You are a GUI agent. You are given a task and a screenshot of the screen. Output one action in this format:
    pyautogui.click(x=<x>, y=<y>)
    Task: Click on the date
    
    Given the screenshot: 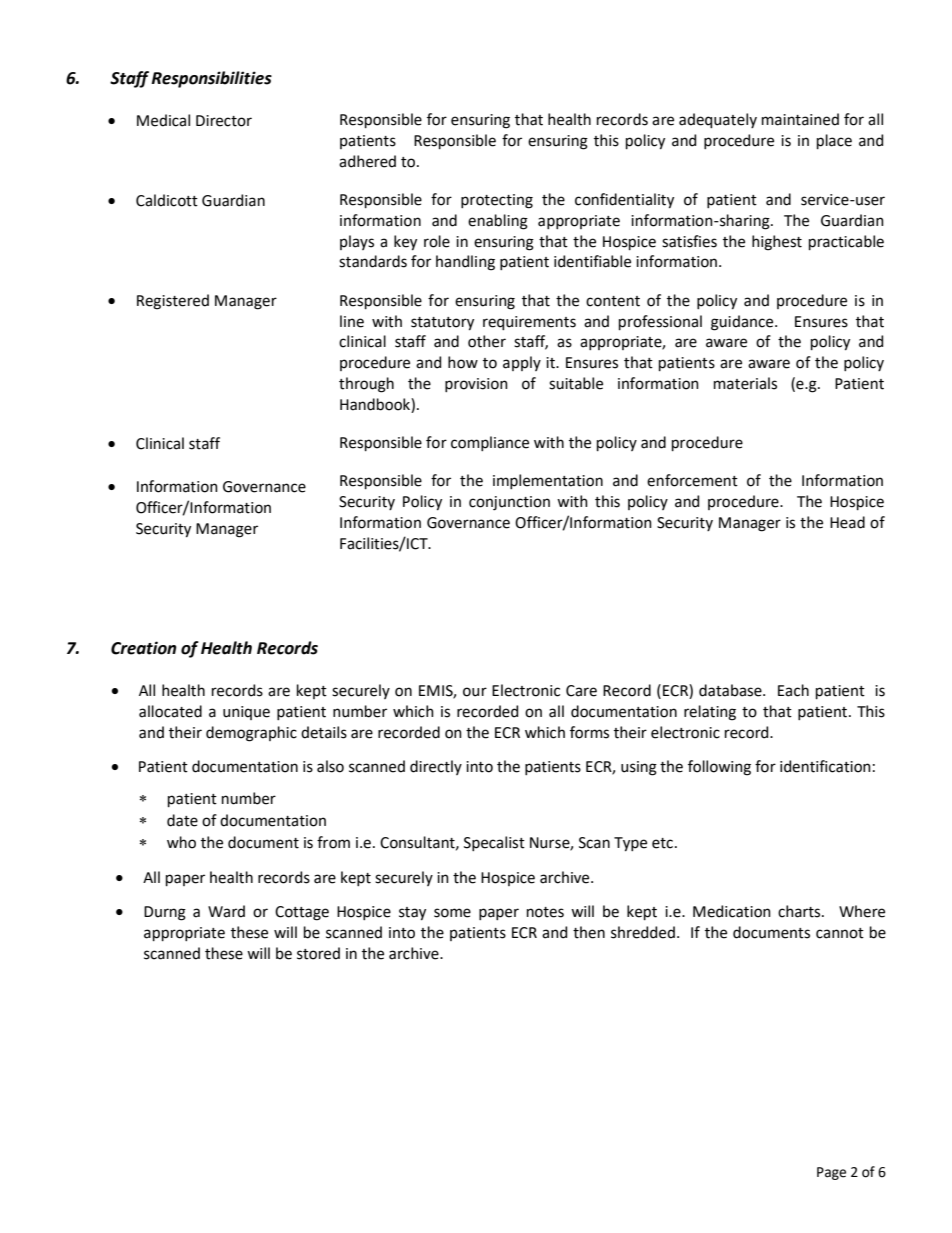 What is the action you would take?
    pyautogui.click(x=182, y=820)
